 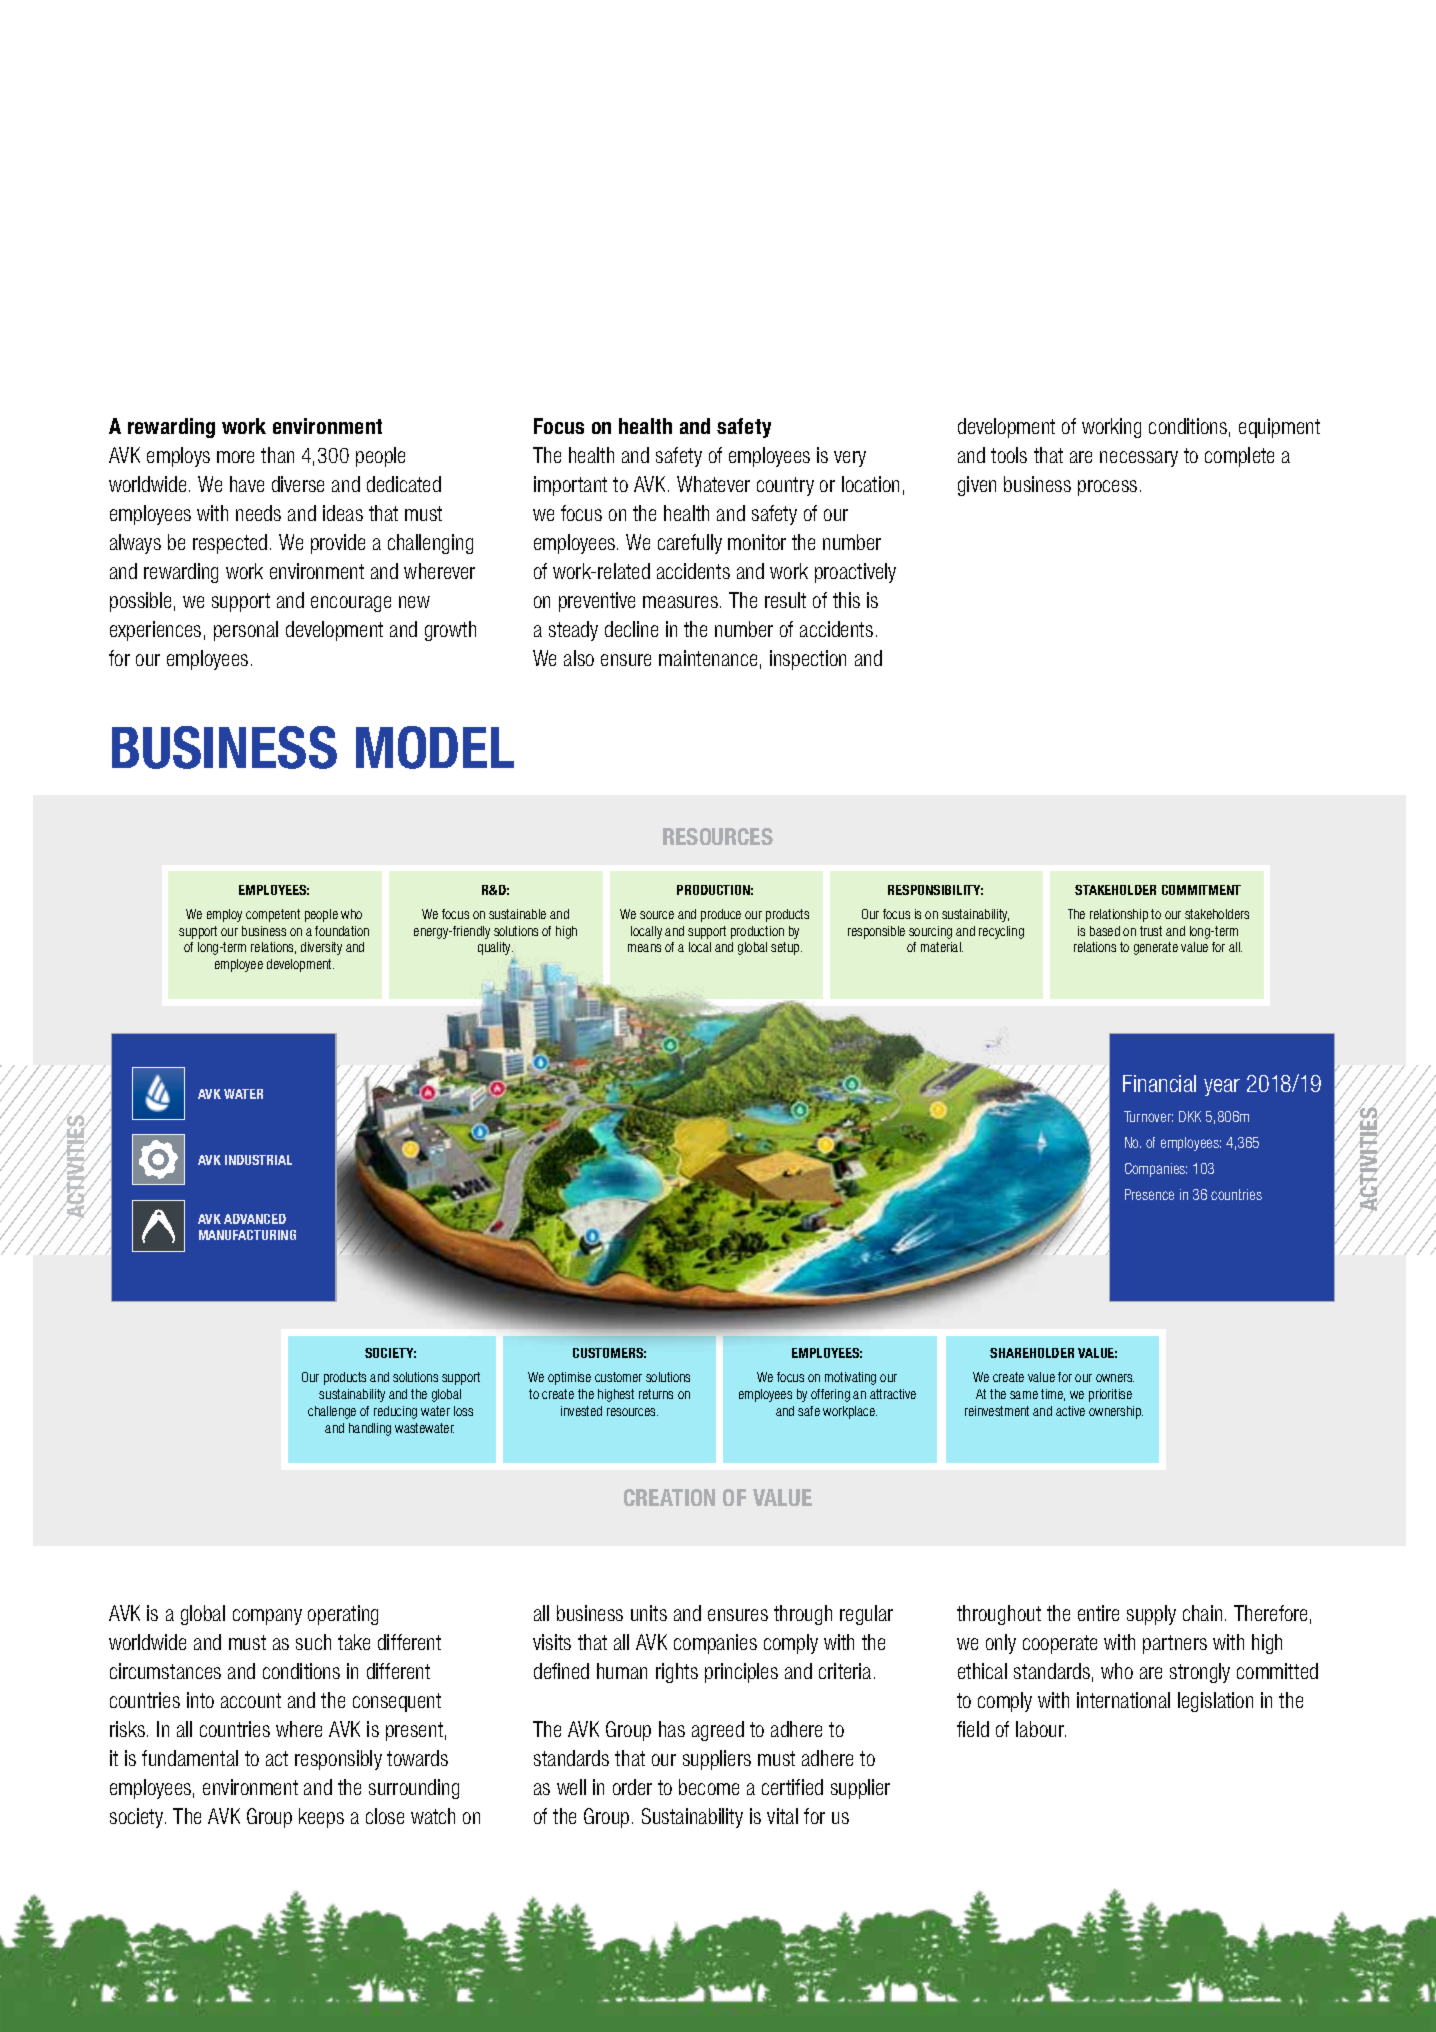 I want to click on than, so click(x=277, y=455).
